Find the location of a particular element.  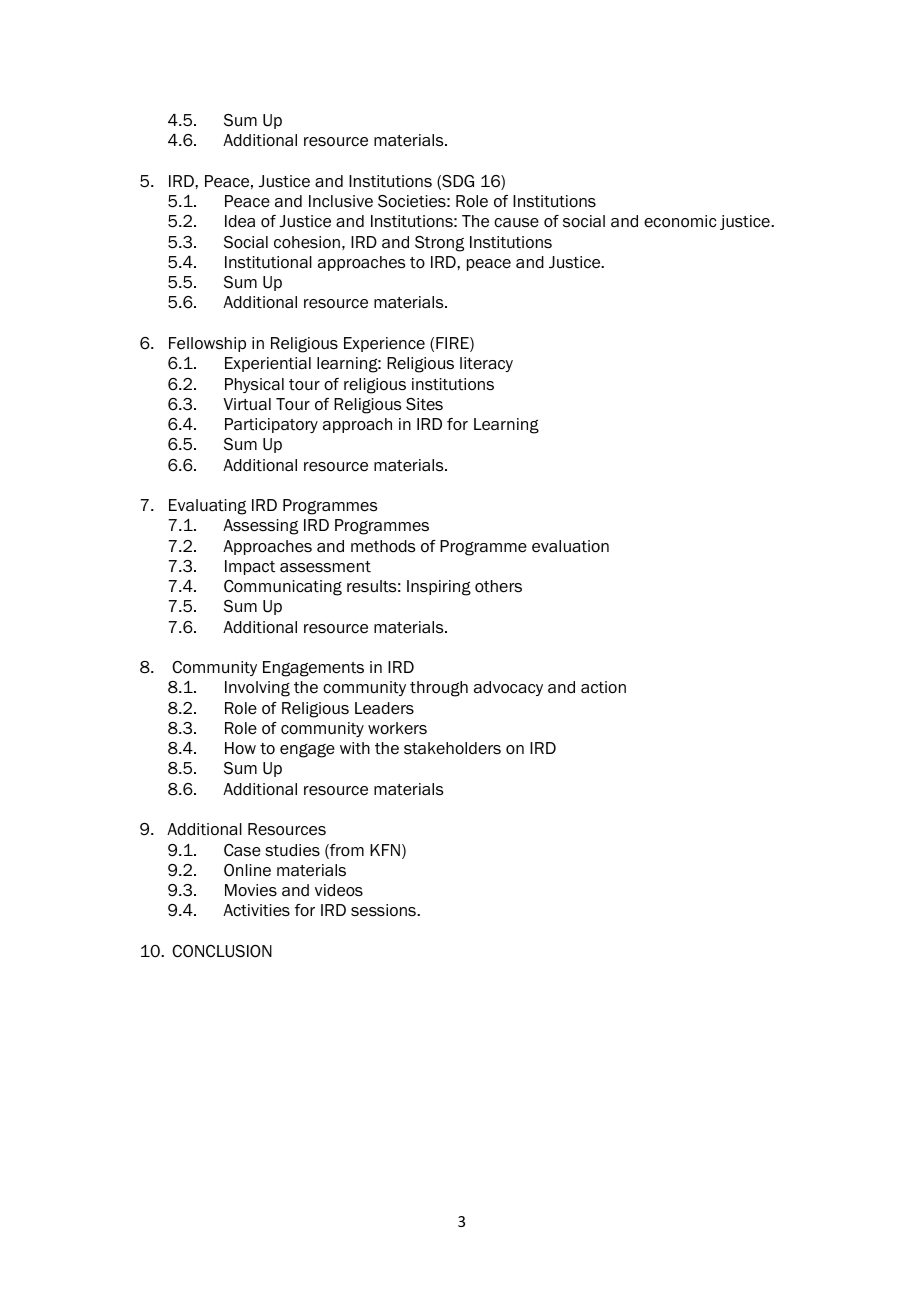

Strong is located at coordinates (439, 244).
